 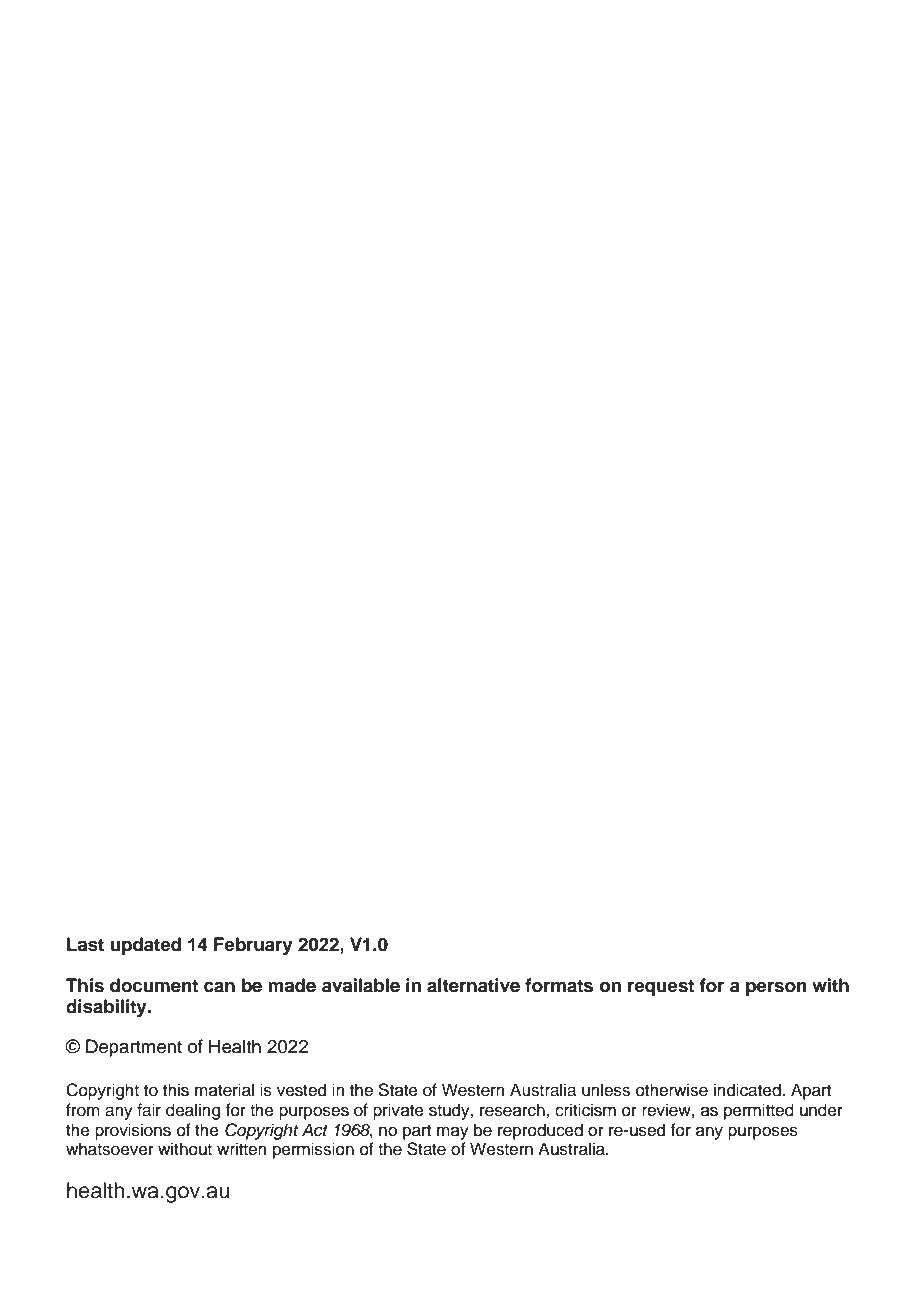 What do you see at coordinates (748, 1090) in the screenshot?
I see `indicated` at bounding box center [748, 1090].
